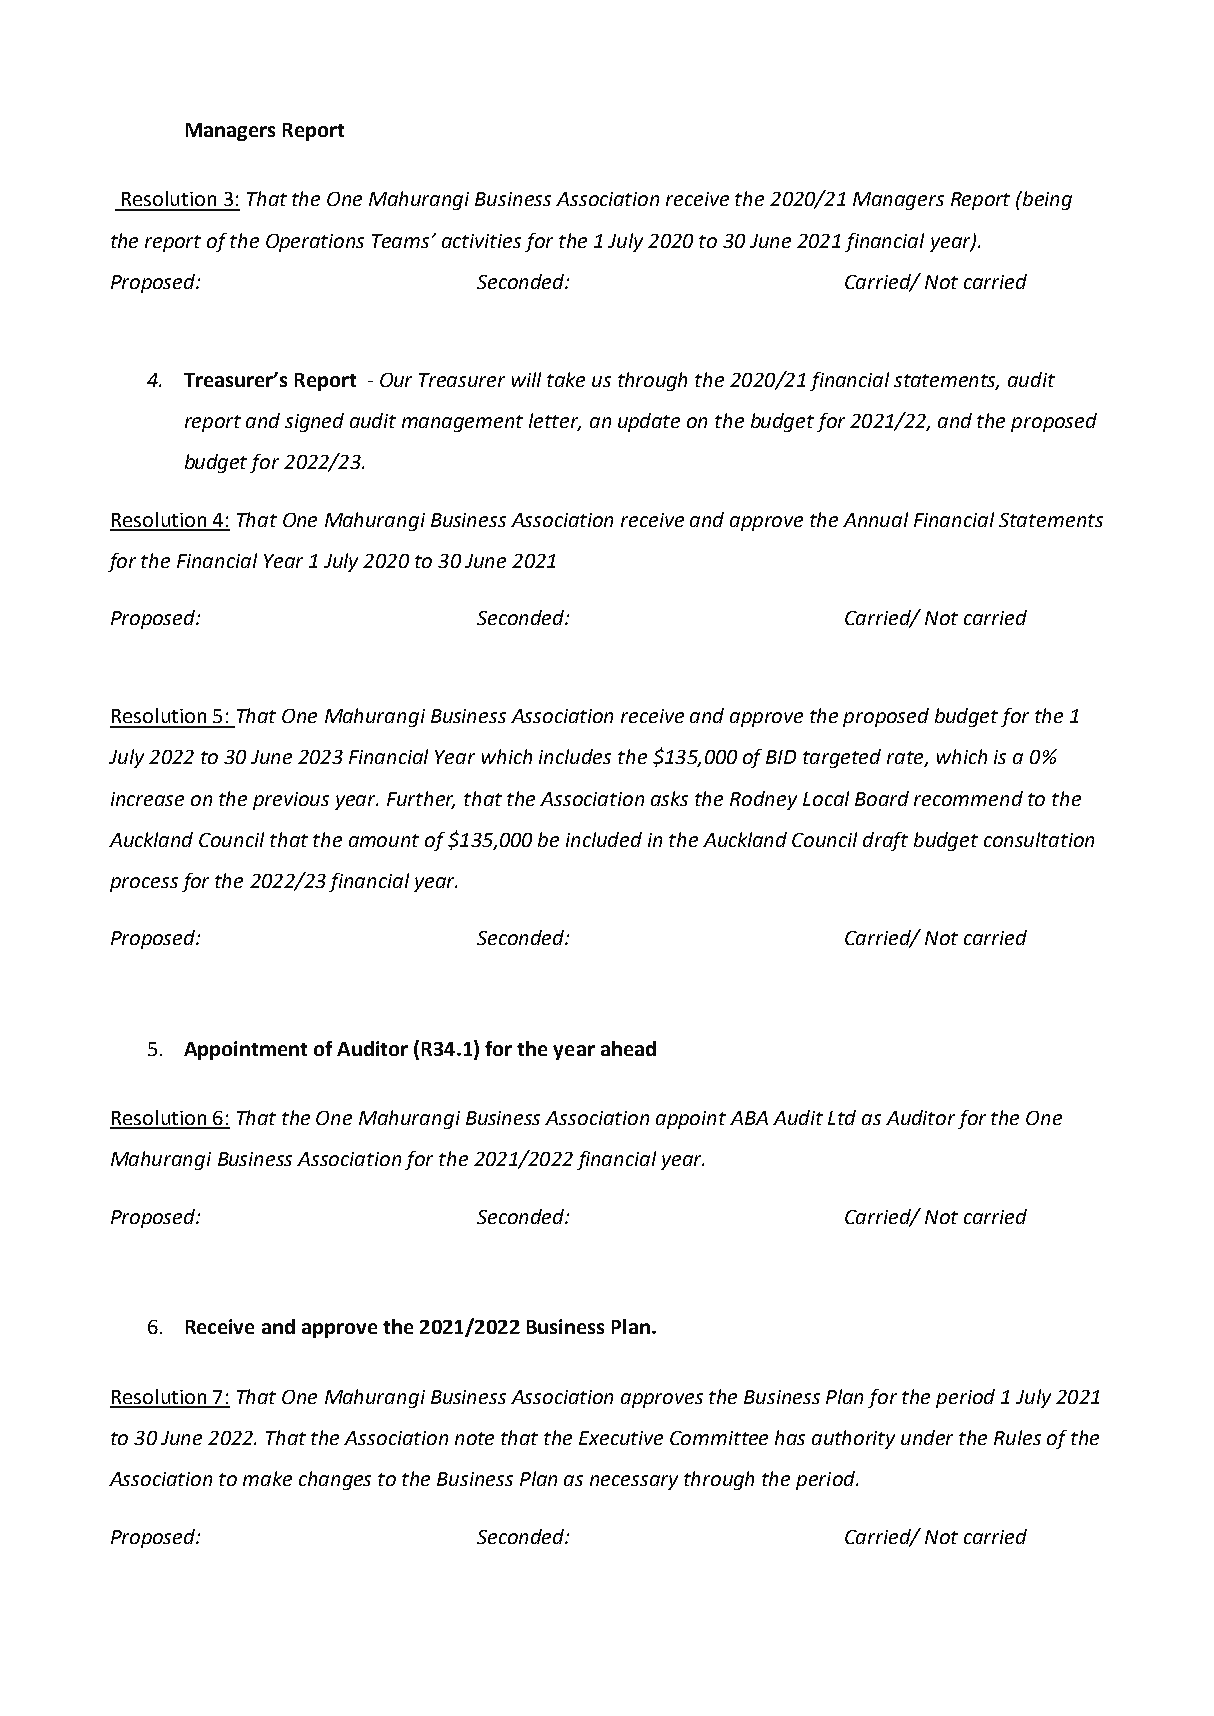  What do you see at coordinates (604, 839) in the document?
I see `included` at bounding box center [604, 839].
